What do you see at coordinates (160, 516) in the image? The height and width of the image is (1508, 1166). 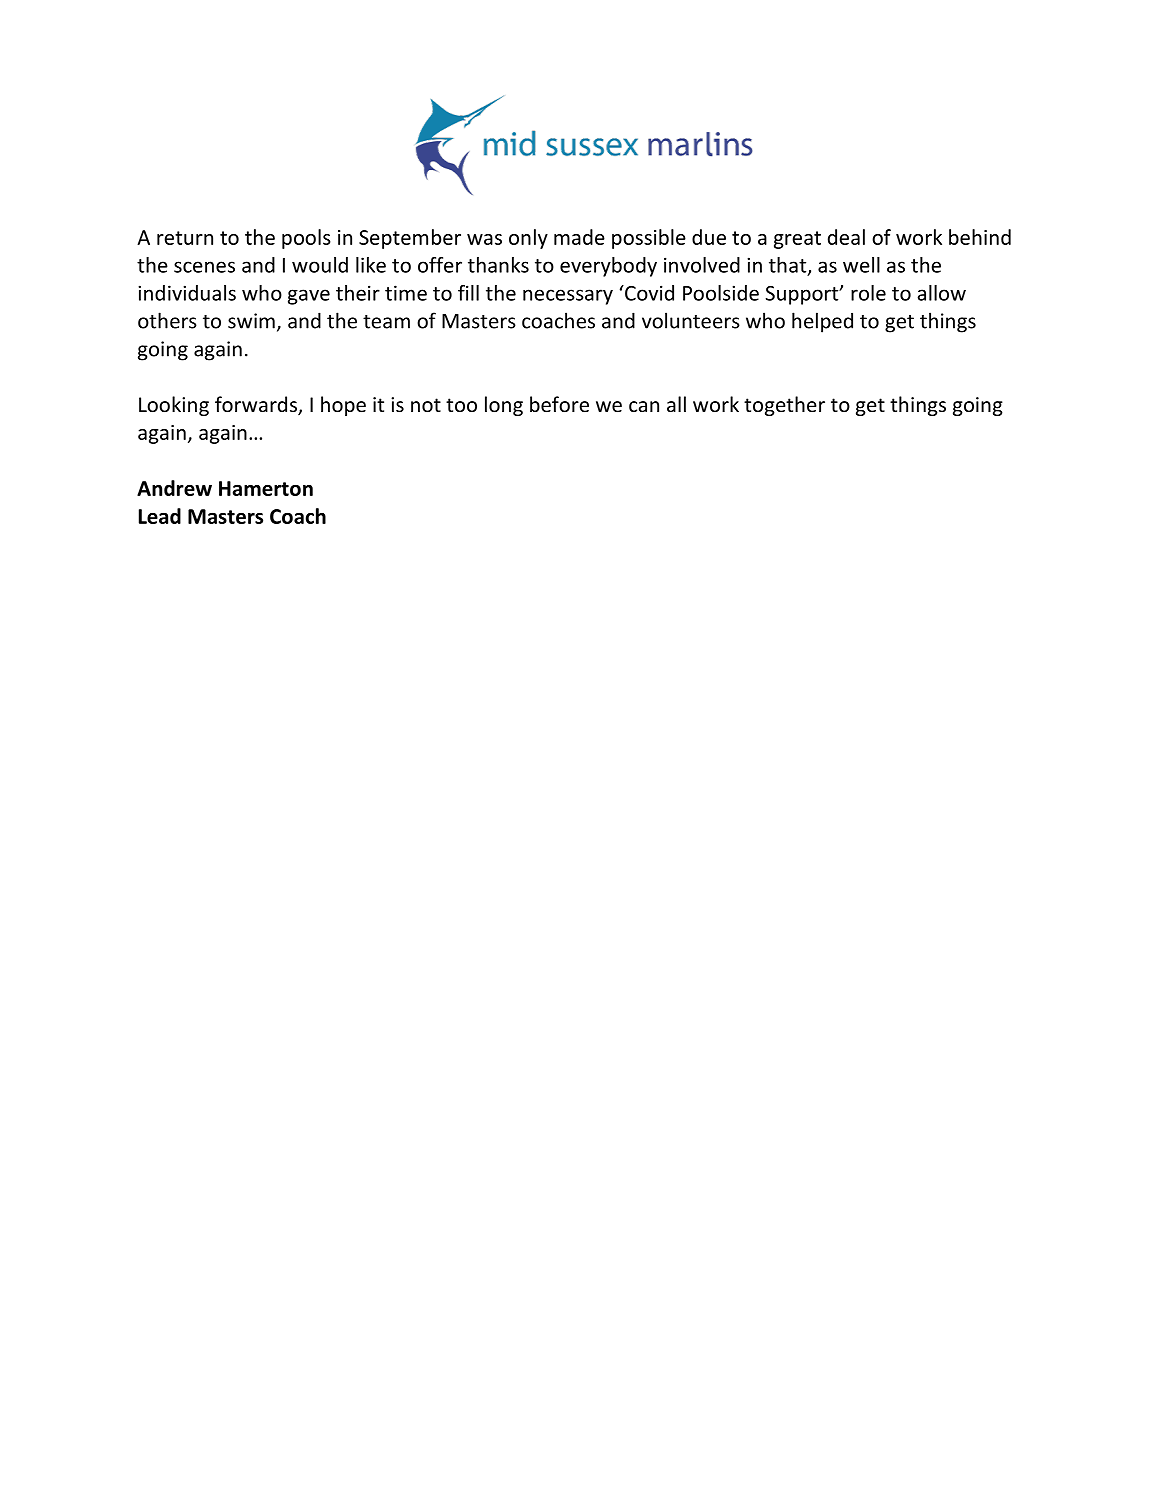 I see `Lead` at bounding box center [160, 516].
